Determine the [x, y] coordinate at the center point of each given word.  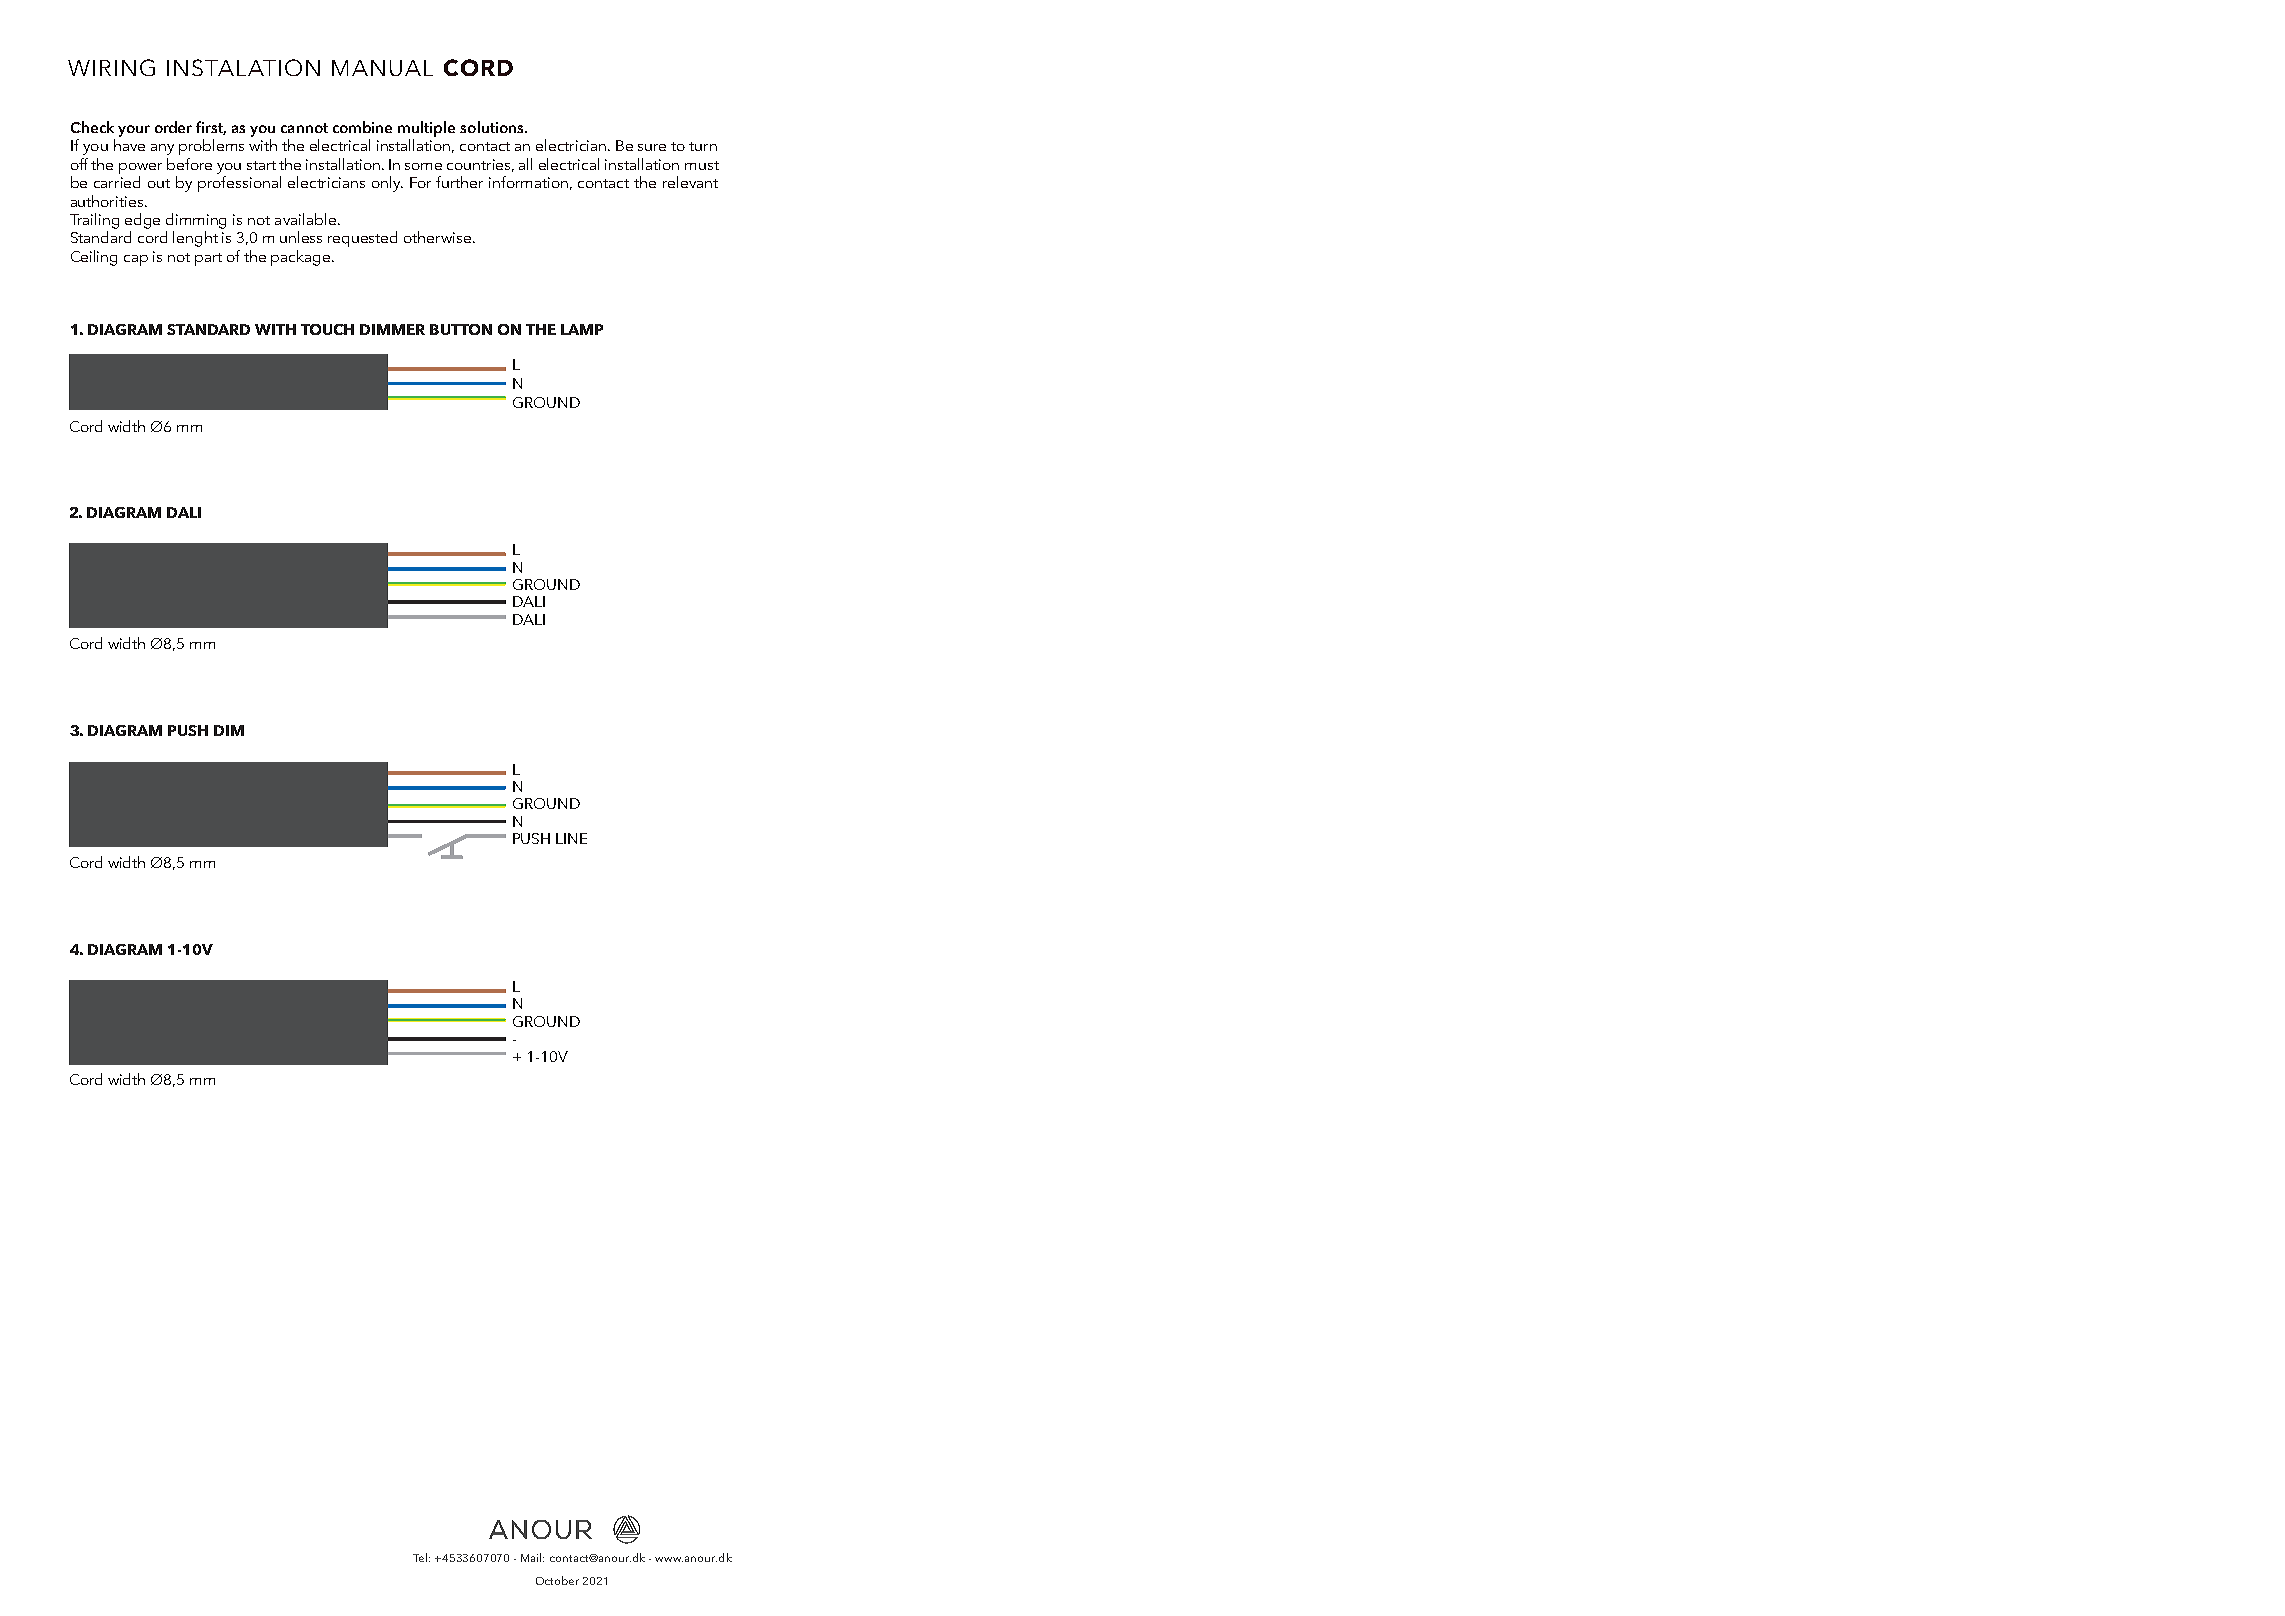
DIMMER [392, 329]
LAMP [582, 329]
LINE [571, 838]
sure [652, 147]
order [173, 127]
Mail [532, 1557]
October [557, 1580]
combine [362, 127]
